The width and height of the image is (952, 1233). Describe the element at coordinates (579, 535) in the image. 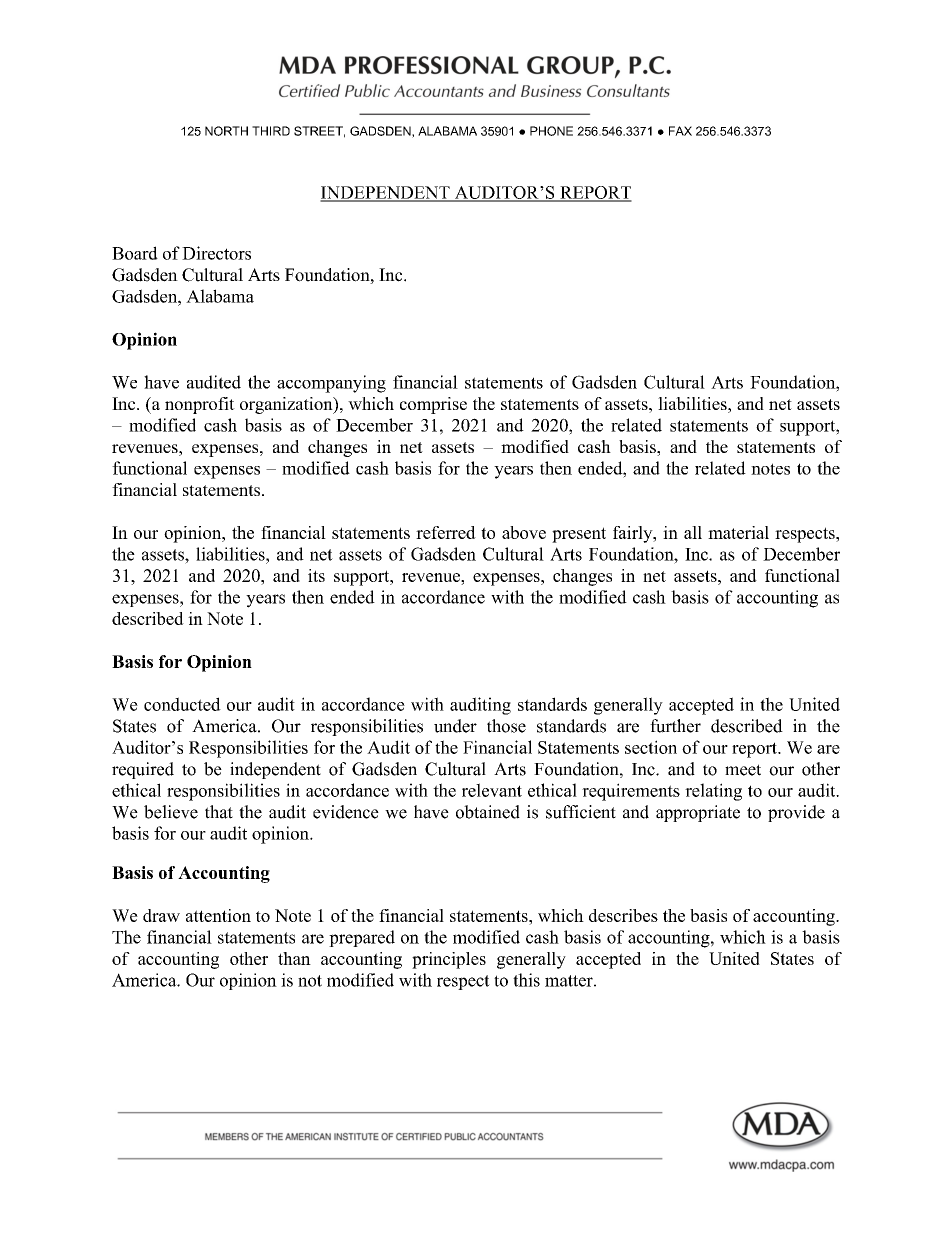

I see `present` at that location.
